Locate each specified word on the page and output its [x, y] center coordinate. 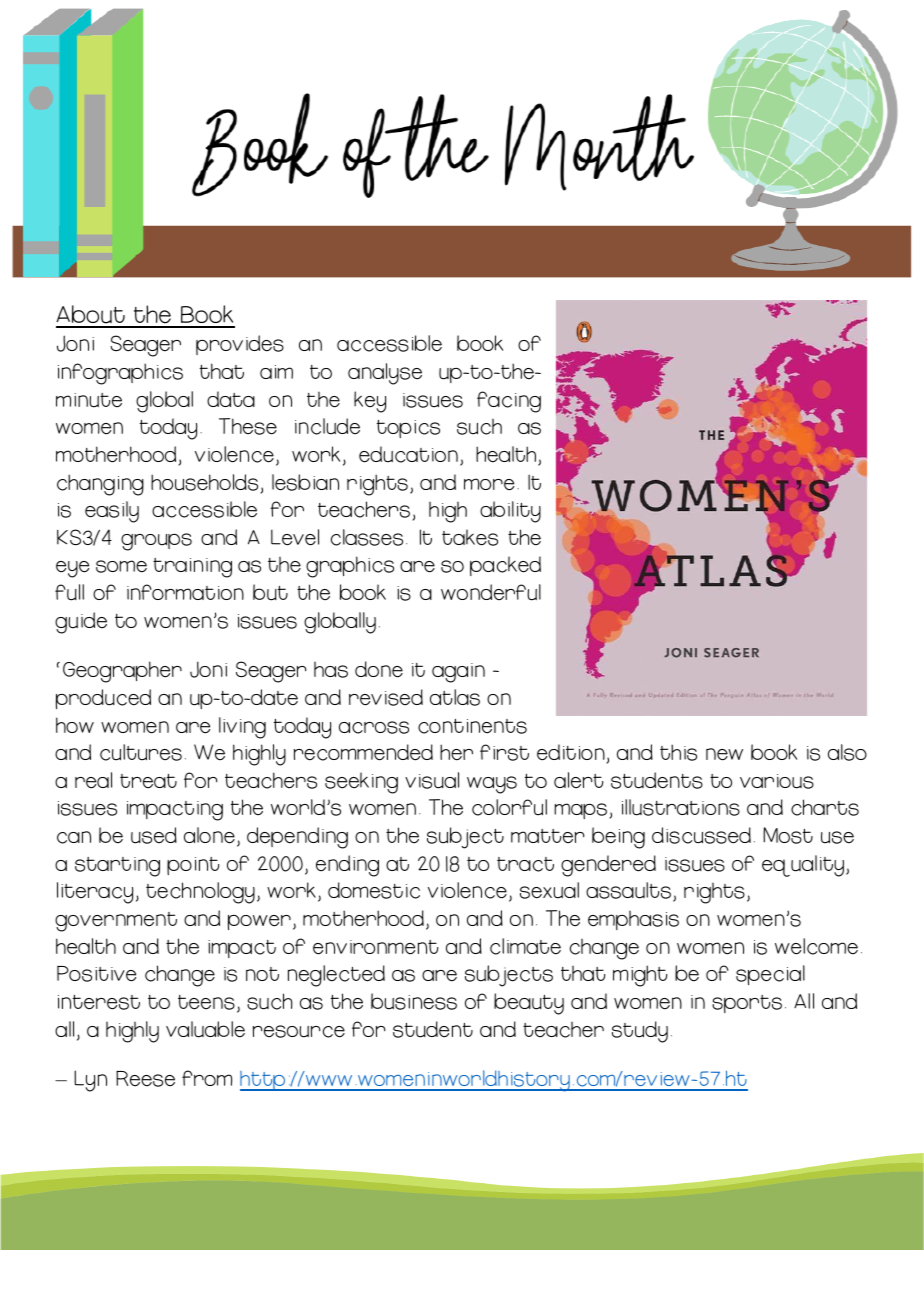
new [724, 754]
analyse [385, 374]
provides [240, 345]
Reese [145, 1078]
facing [509, 402]
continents [472, 726]
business [414, 1001]
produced [103, 699]
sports [747, 1004]
